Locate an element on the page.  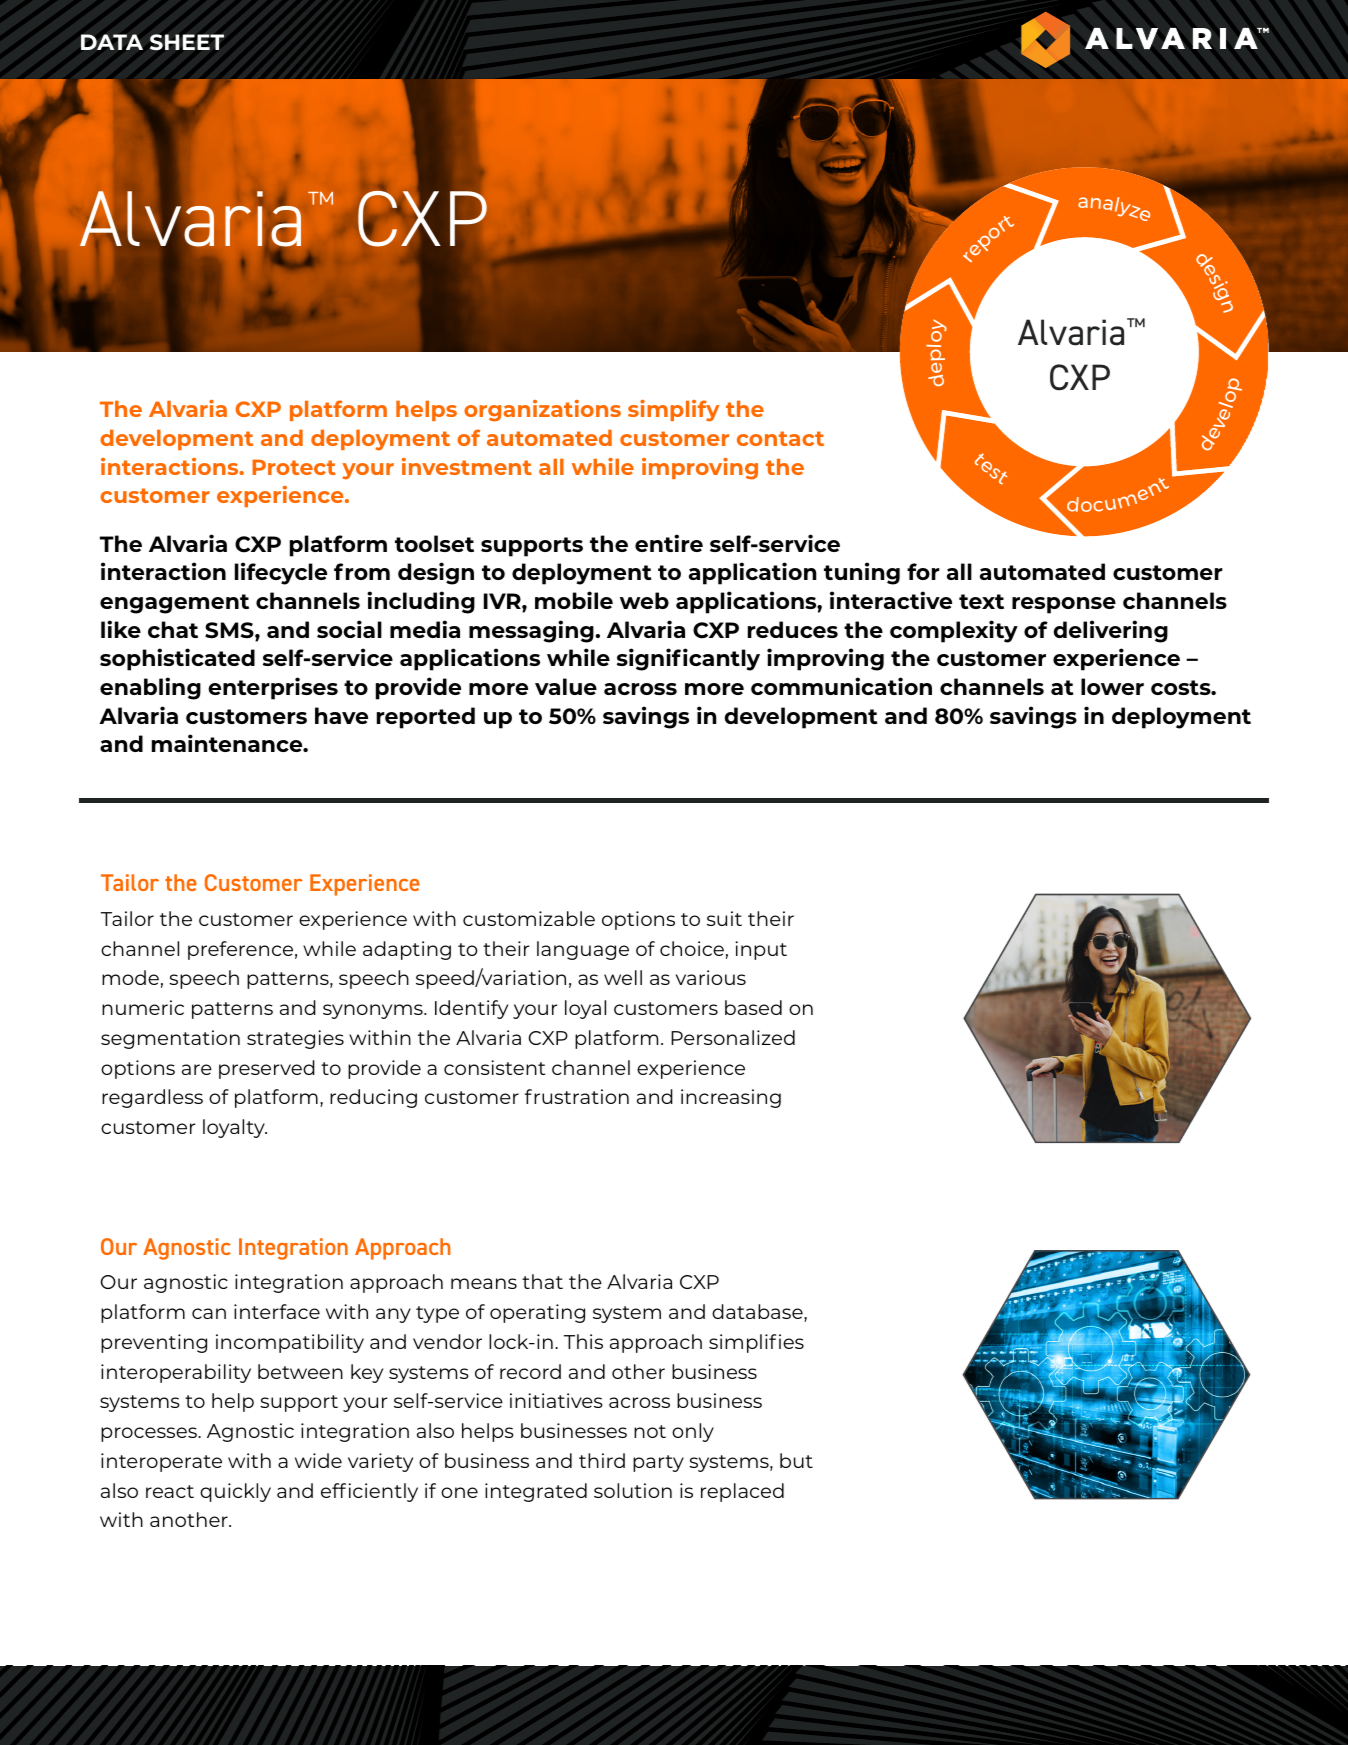
SHEET is located at coordinates (187, 42).
